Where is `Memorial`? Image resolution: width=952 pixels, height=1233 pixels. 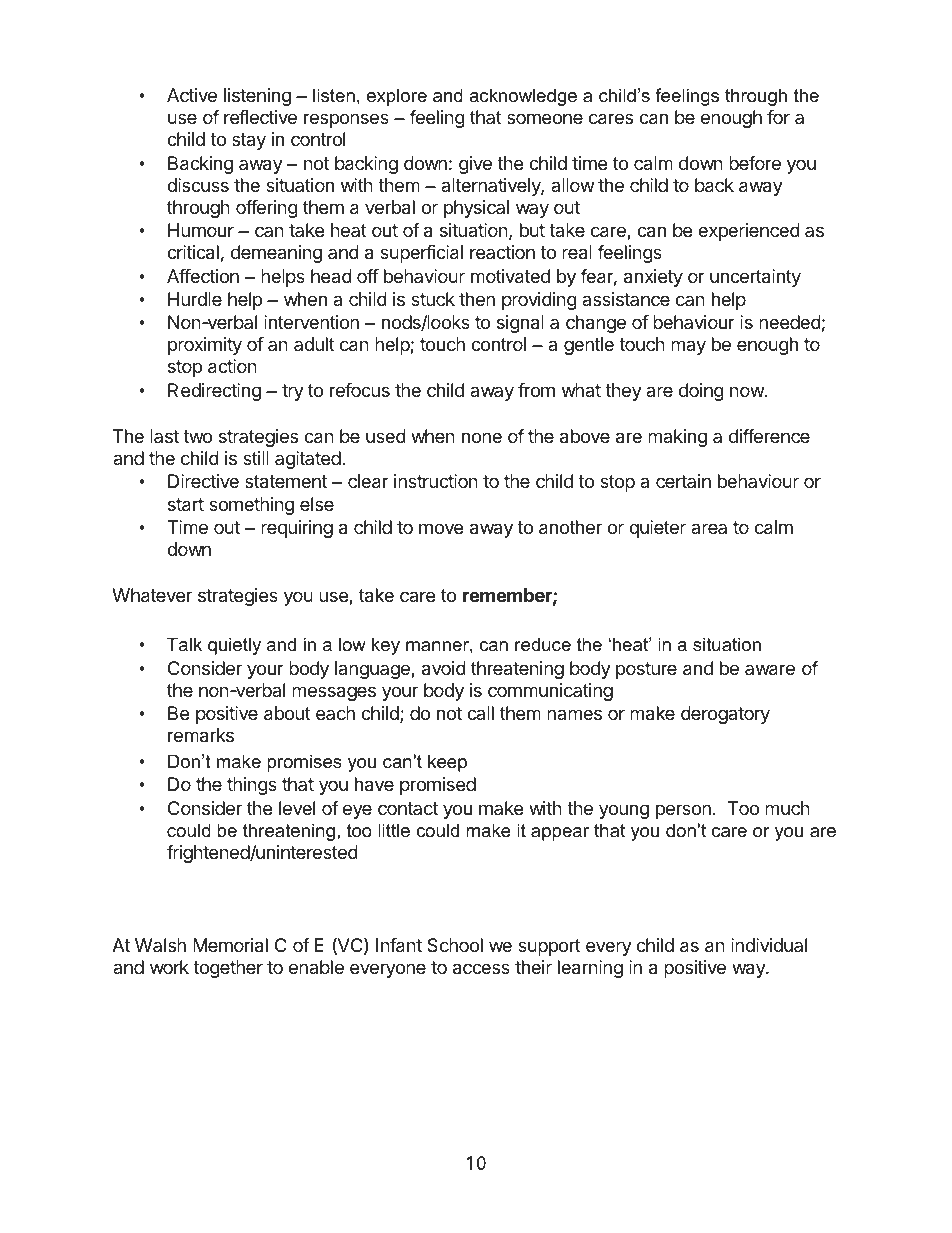
Memorial is located at coordinates (230, 945).
